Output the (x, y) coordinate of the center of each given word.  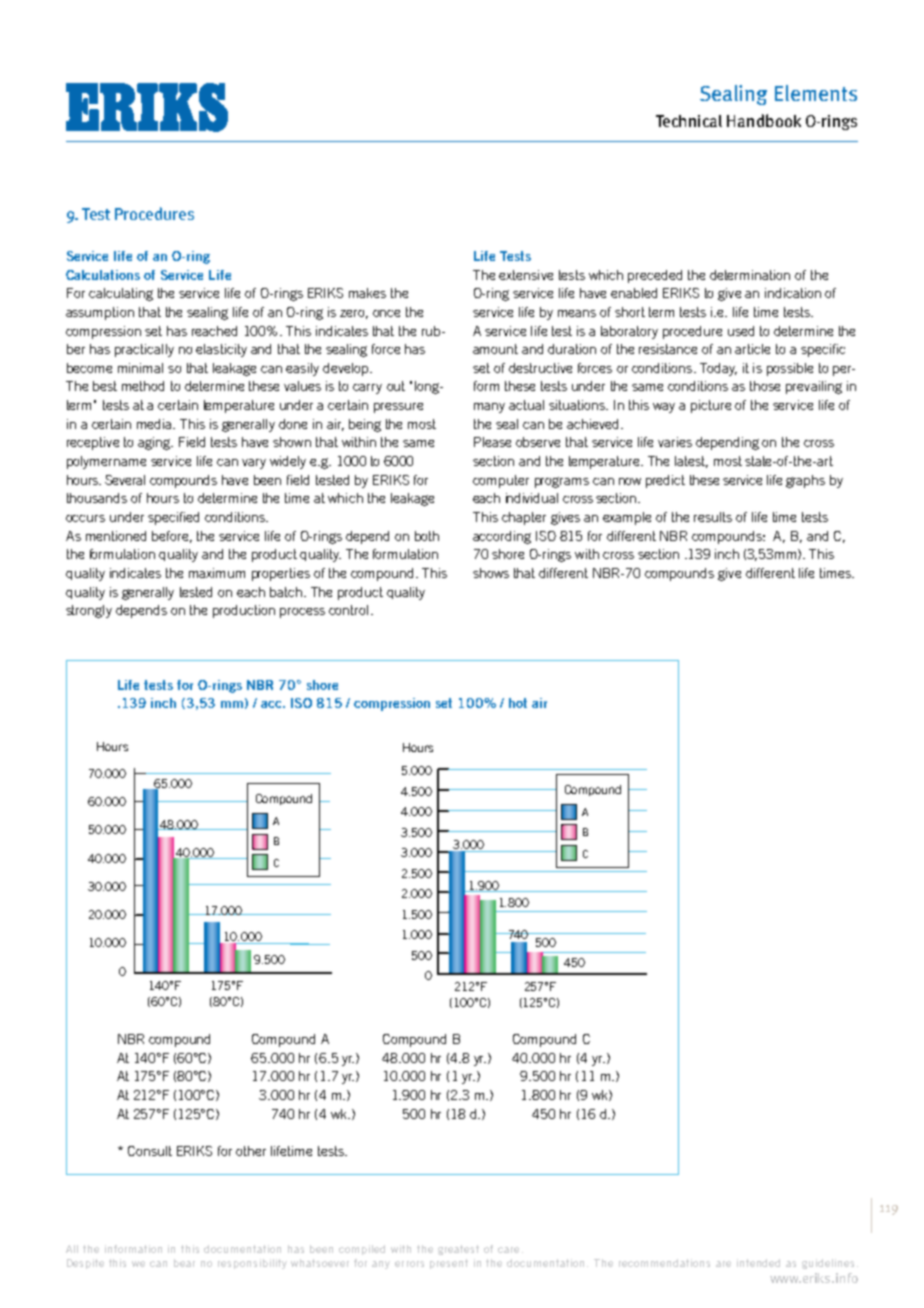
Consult (150, 1151)
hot (518, 703)
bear (184, 1263)
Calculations (103, 275)
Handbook (764, 120)
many (489, 408)
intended (758, 1263)
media (155, 424)
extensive (526, 275)
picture (711, 406)
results (713, 517)
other (251, 1151)
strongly (89, 611)
